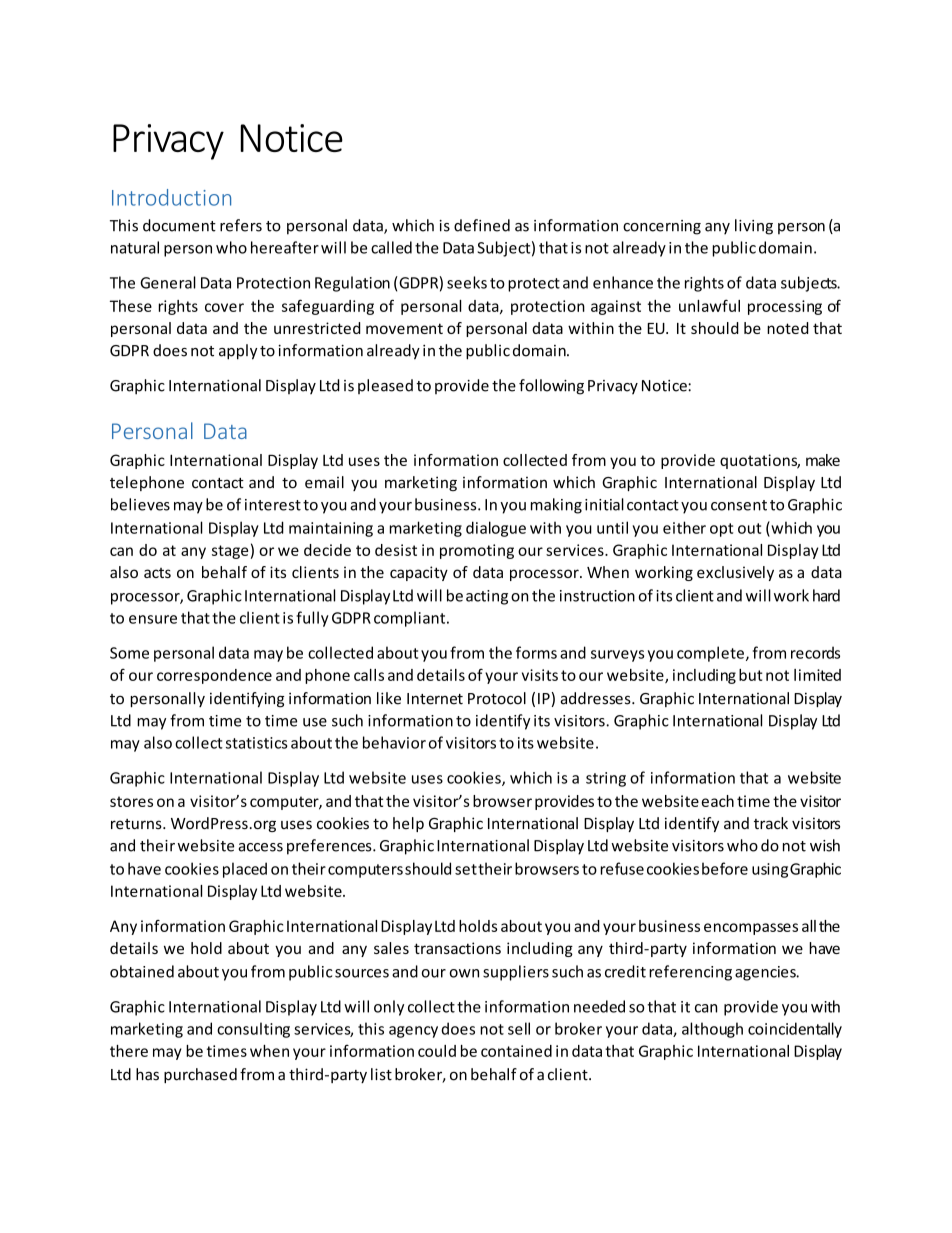 The height and width of the document is (1233, 952). I want to click on contained, so click(516, 1051).
